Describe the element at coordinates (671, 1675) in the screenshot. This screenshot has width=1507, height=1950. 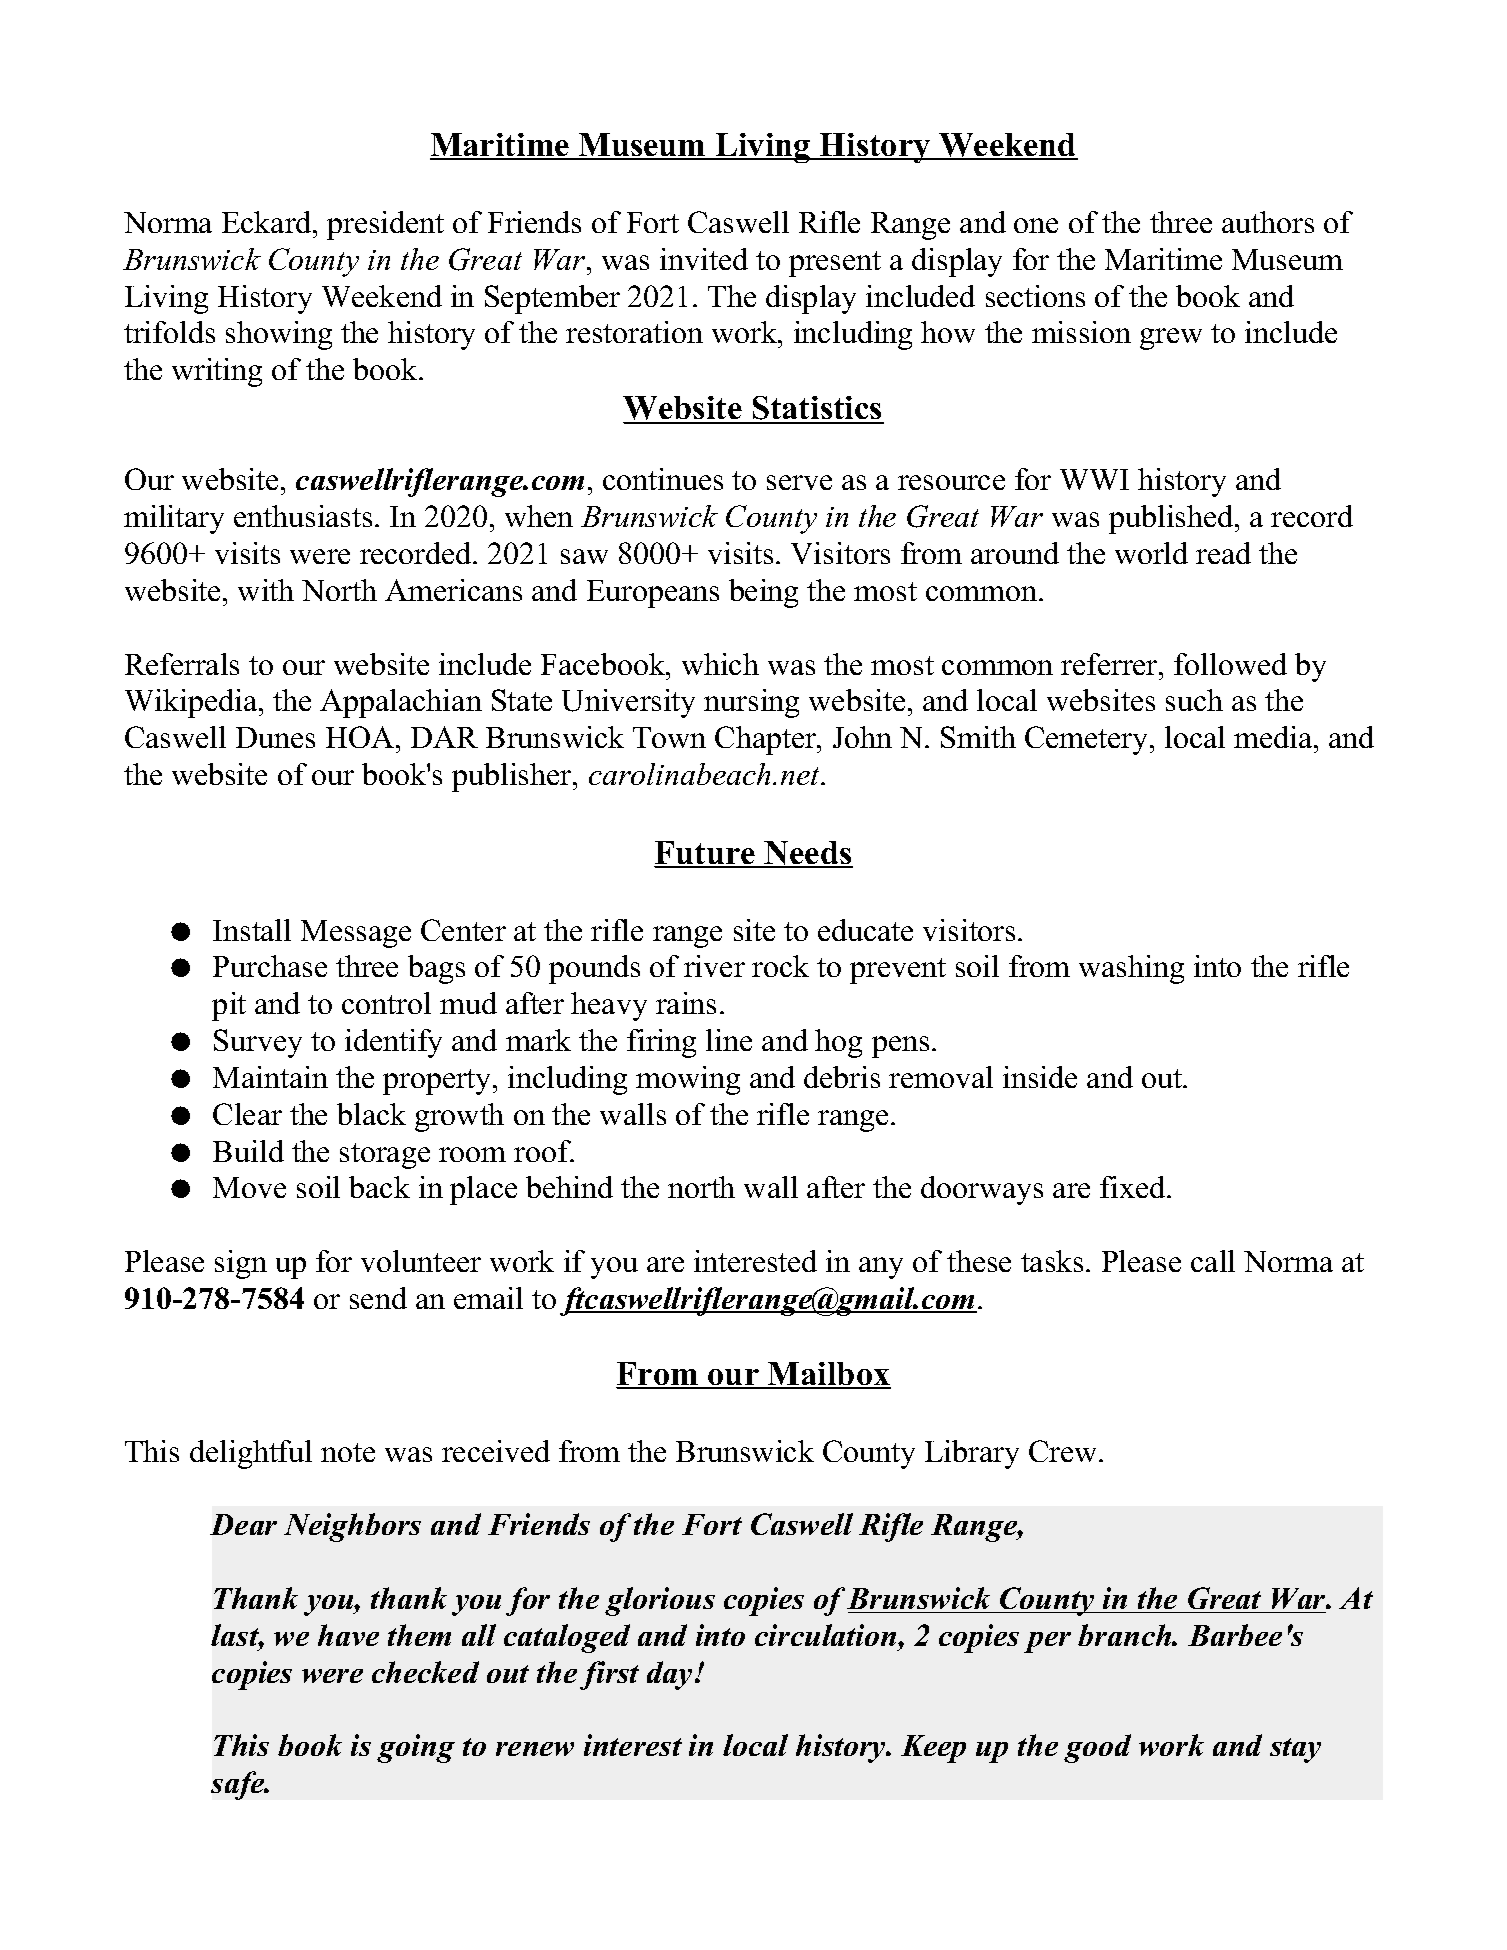
I see `day` at that location.
